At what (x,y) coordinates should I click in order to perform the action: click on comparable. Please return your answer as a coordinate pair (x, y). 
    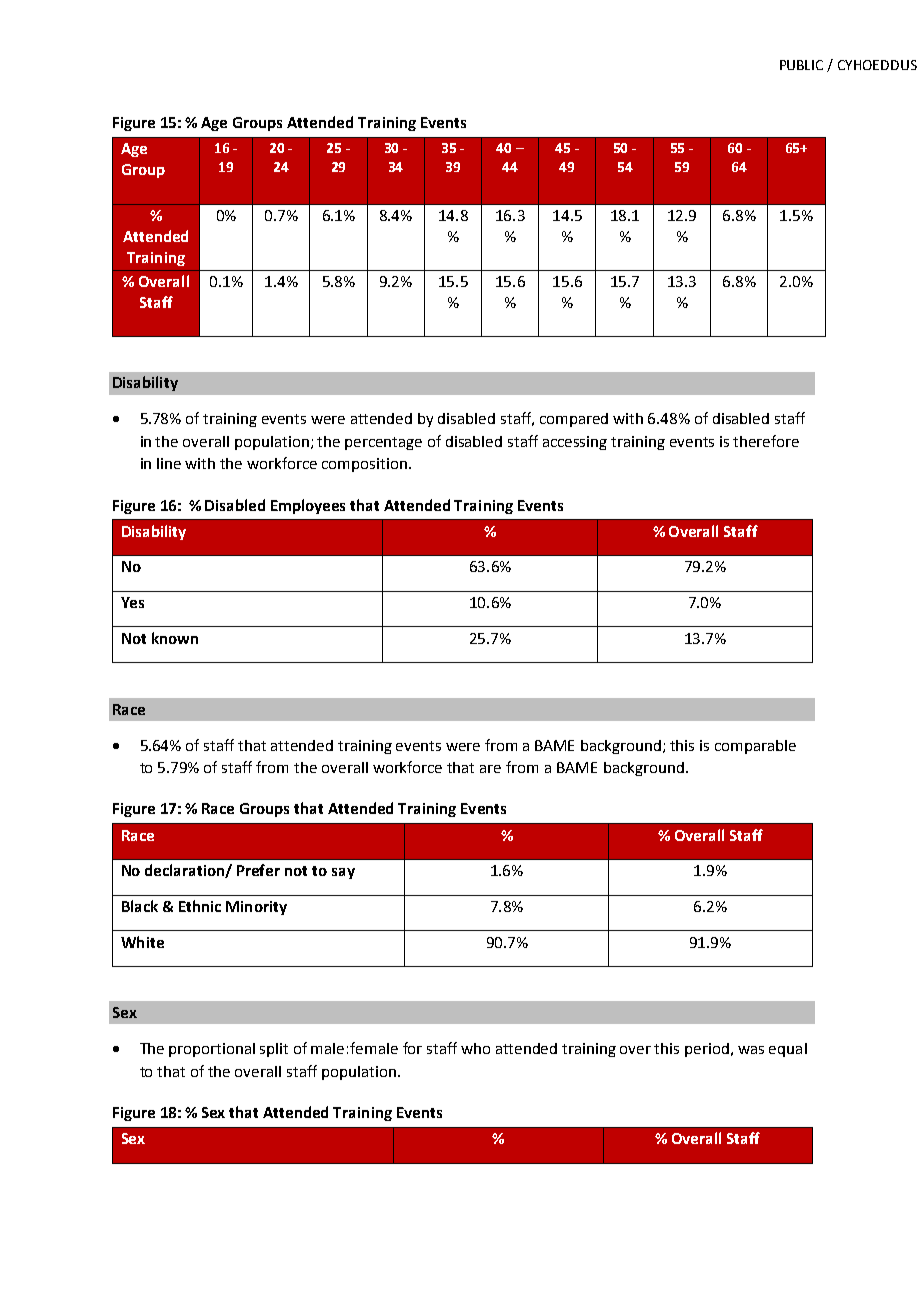
    Looking at the image, I should click on (755, 747).
